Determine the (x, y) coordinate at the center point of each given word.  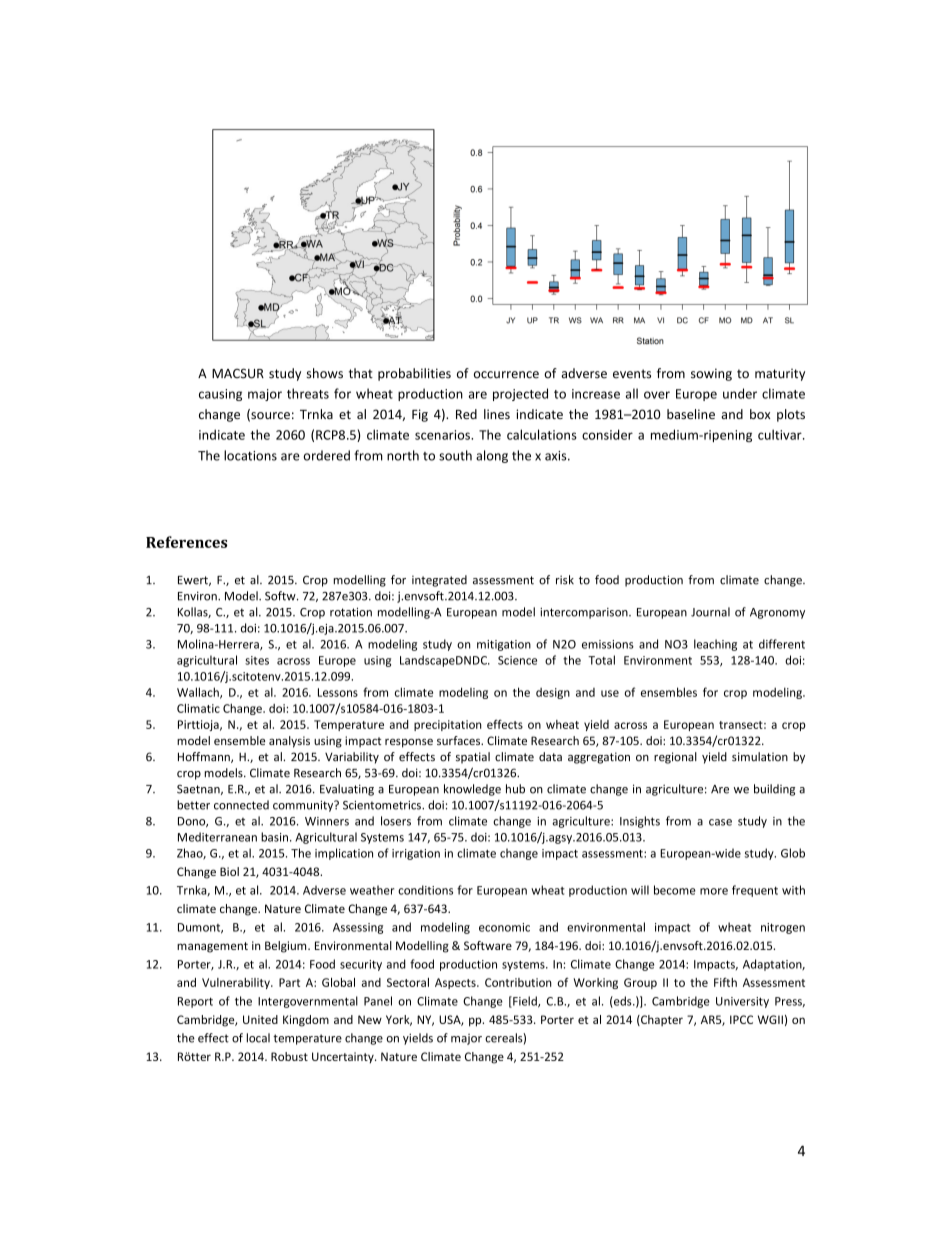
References (186, 542)
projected (520, 394)
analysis (289, 742)
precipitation (448, 725)
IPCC (741, 1019)
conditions (425, 890)
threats (308, 393)
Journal (710, 612)
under (740, 393)
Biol (229, 871)
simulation (760, 756)
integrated (439, 581)
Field (525, 1002)
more (714, 891)
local (258, 1038)
